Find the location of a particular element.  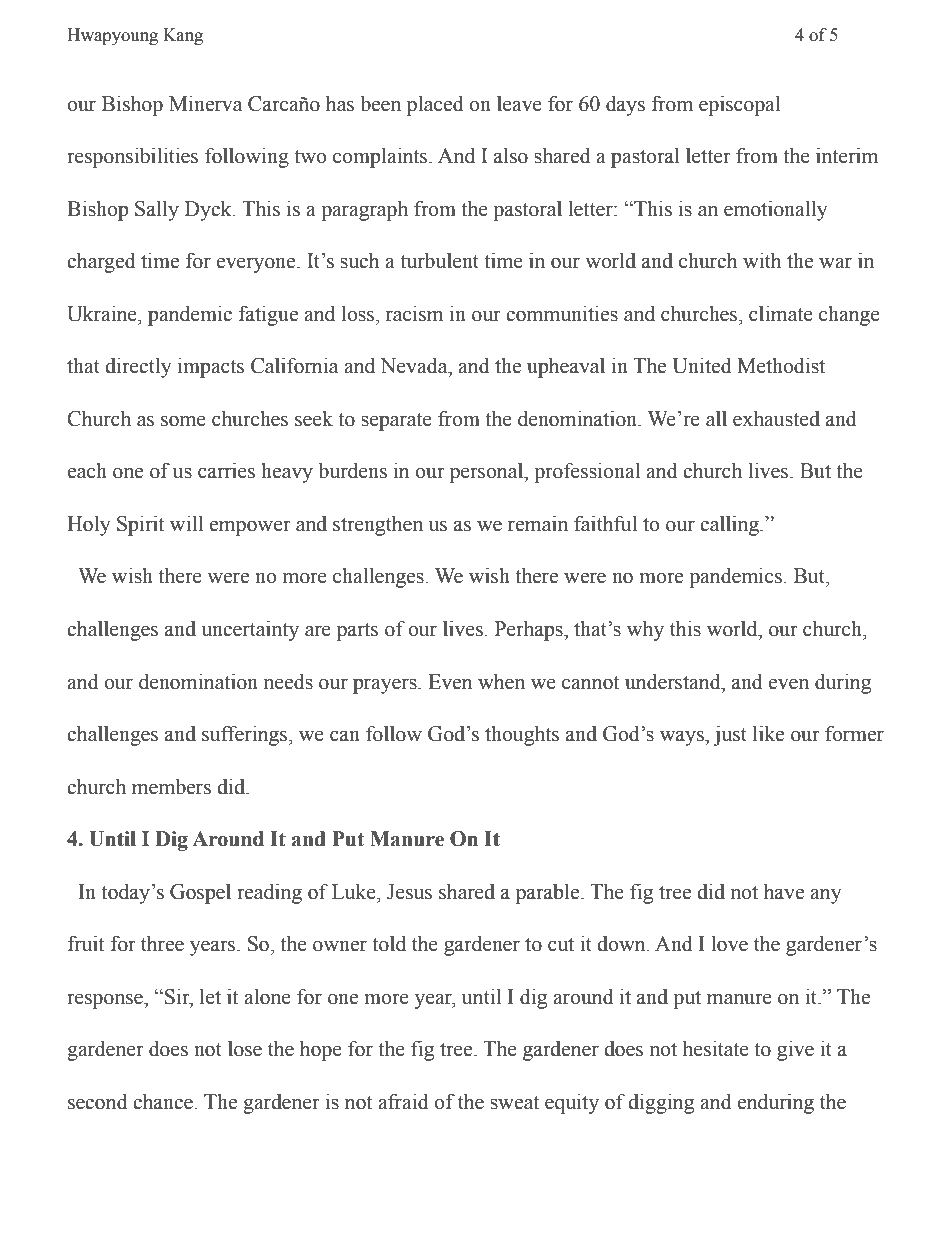

carries is located at coordinates (226, 470).
